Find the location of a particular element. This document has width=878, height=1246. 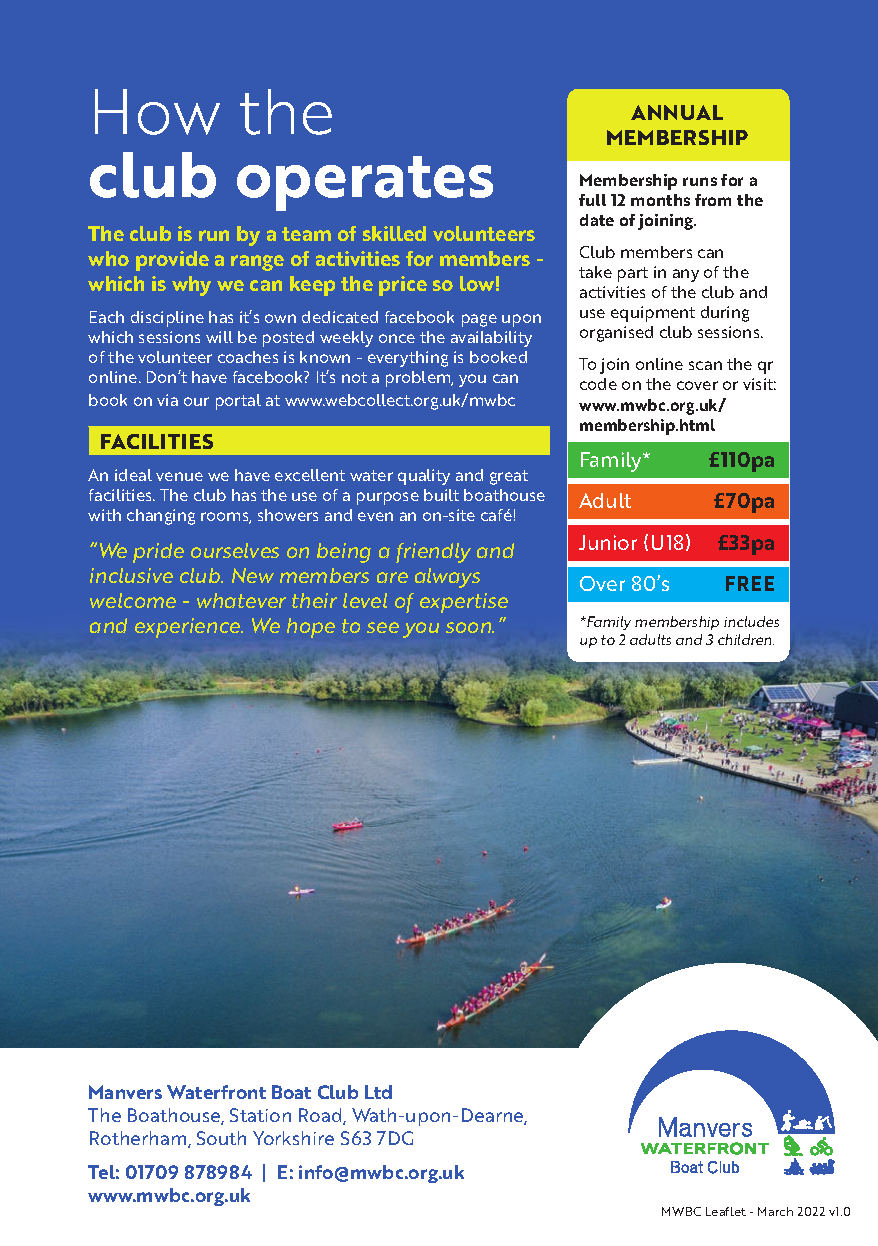

from is located at coordinates (713, 200).
